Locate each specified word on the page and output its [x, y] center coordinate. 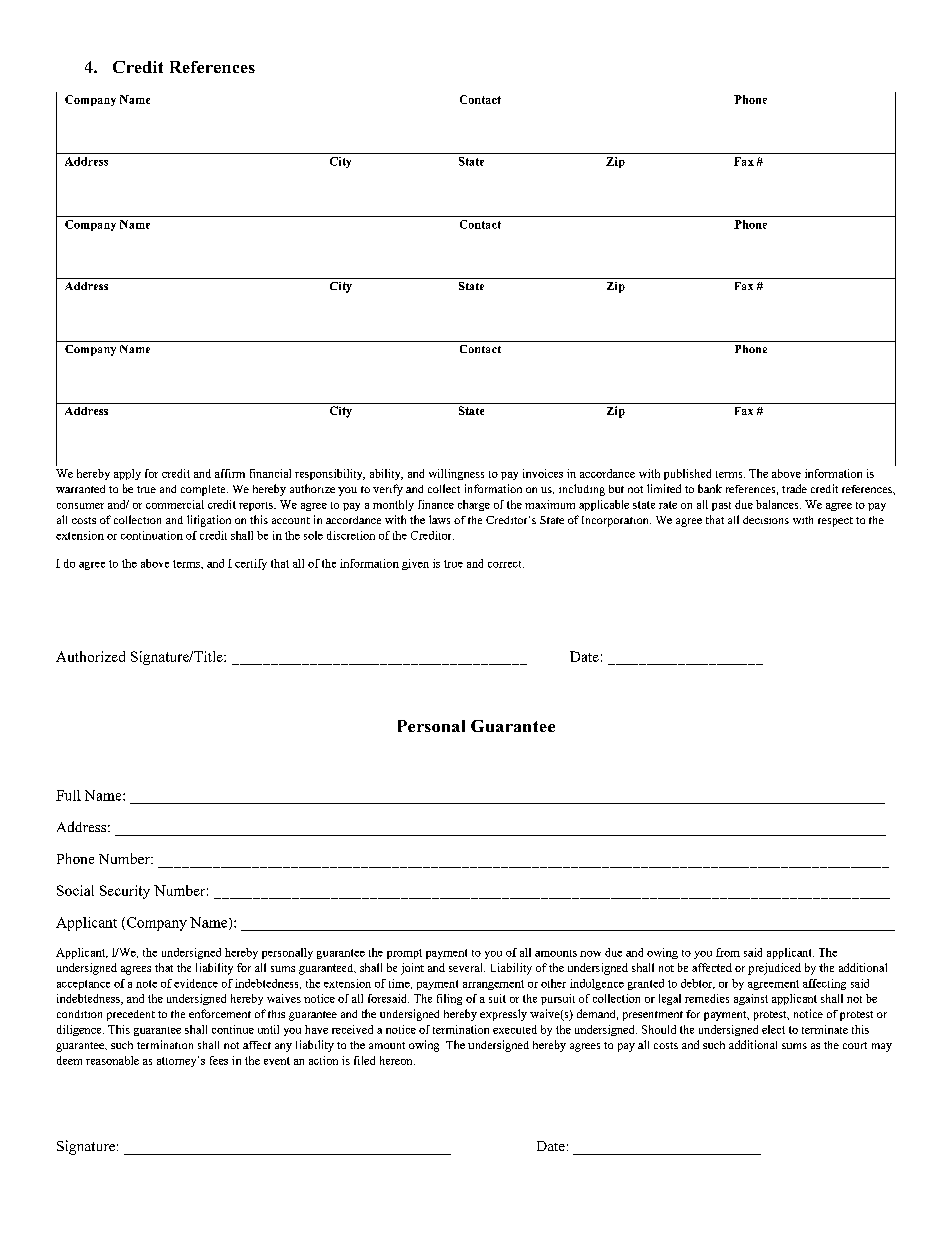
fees [219, 1060]
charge [474, 505]
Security [125, 892]
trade [794, 488]
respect [835, 522]
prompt [404, 954]
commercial [175, 504]
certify [251, 564]
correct [506, 564]
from [728, 952]
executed [515, 1029]
